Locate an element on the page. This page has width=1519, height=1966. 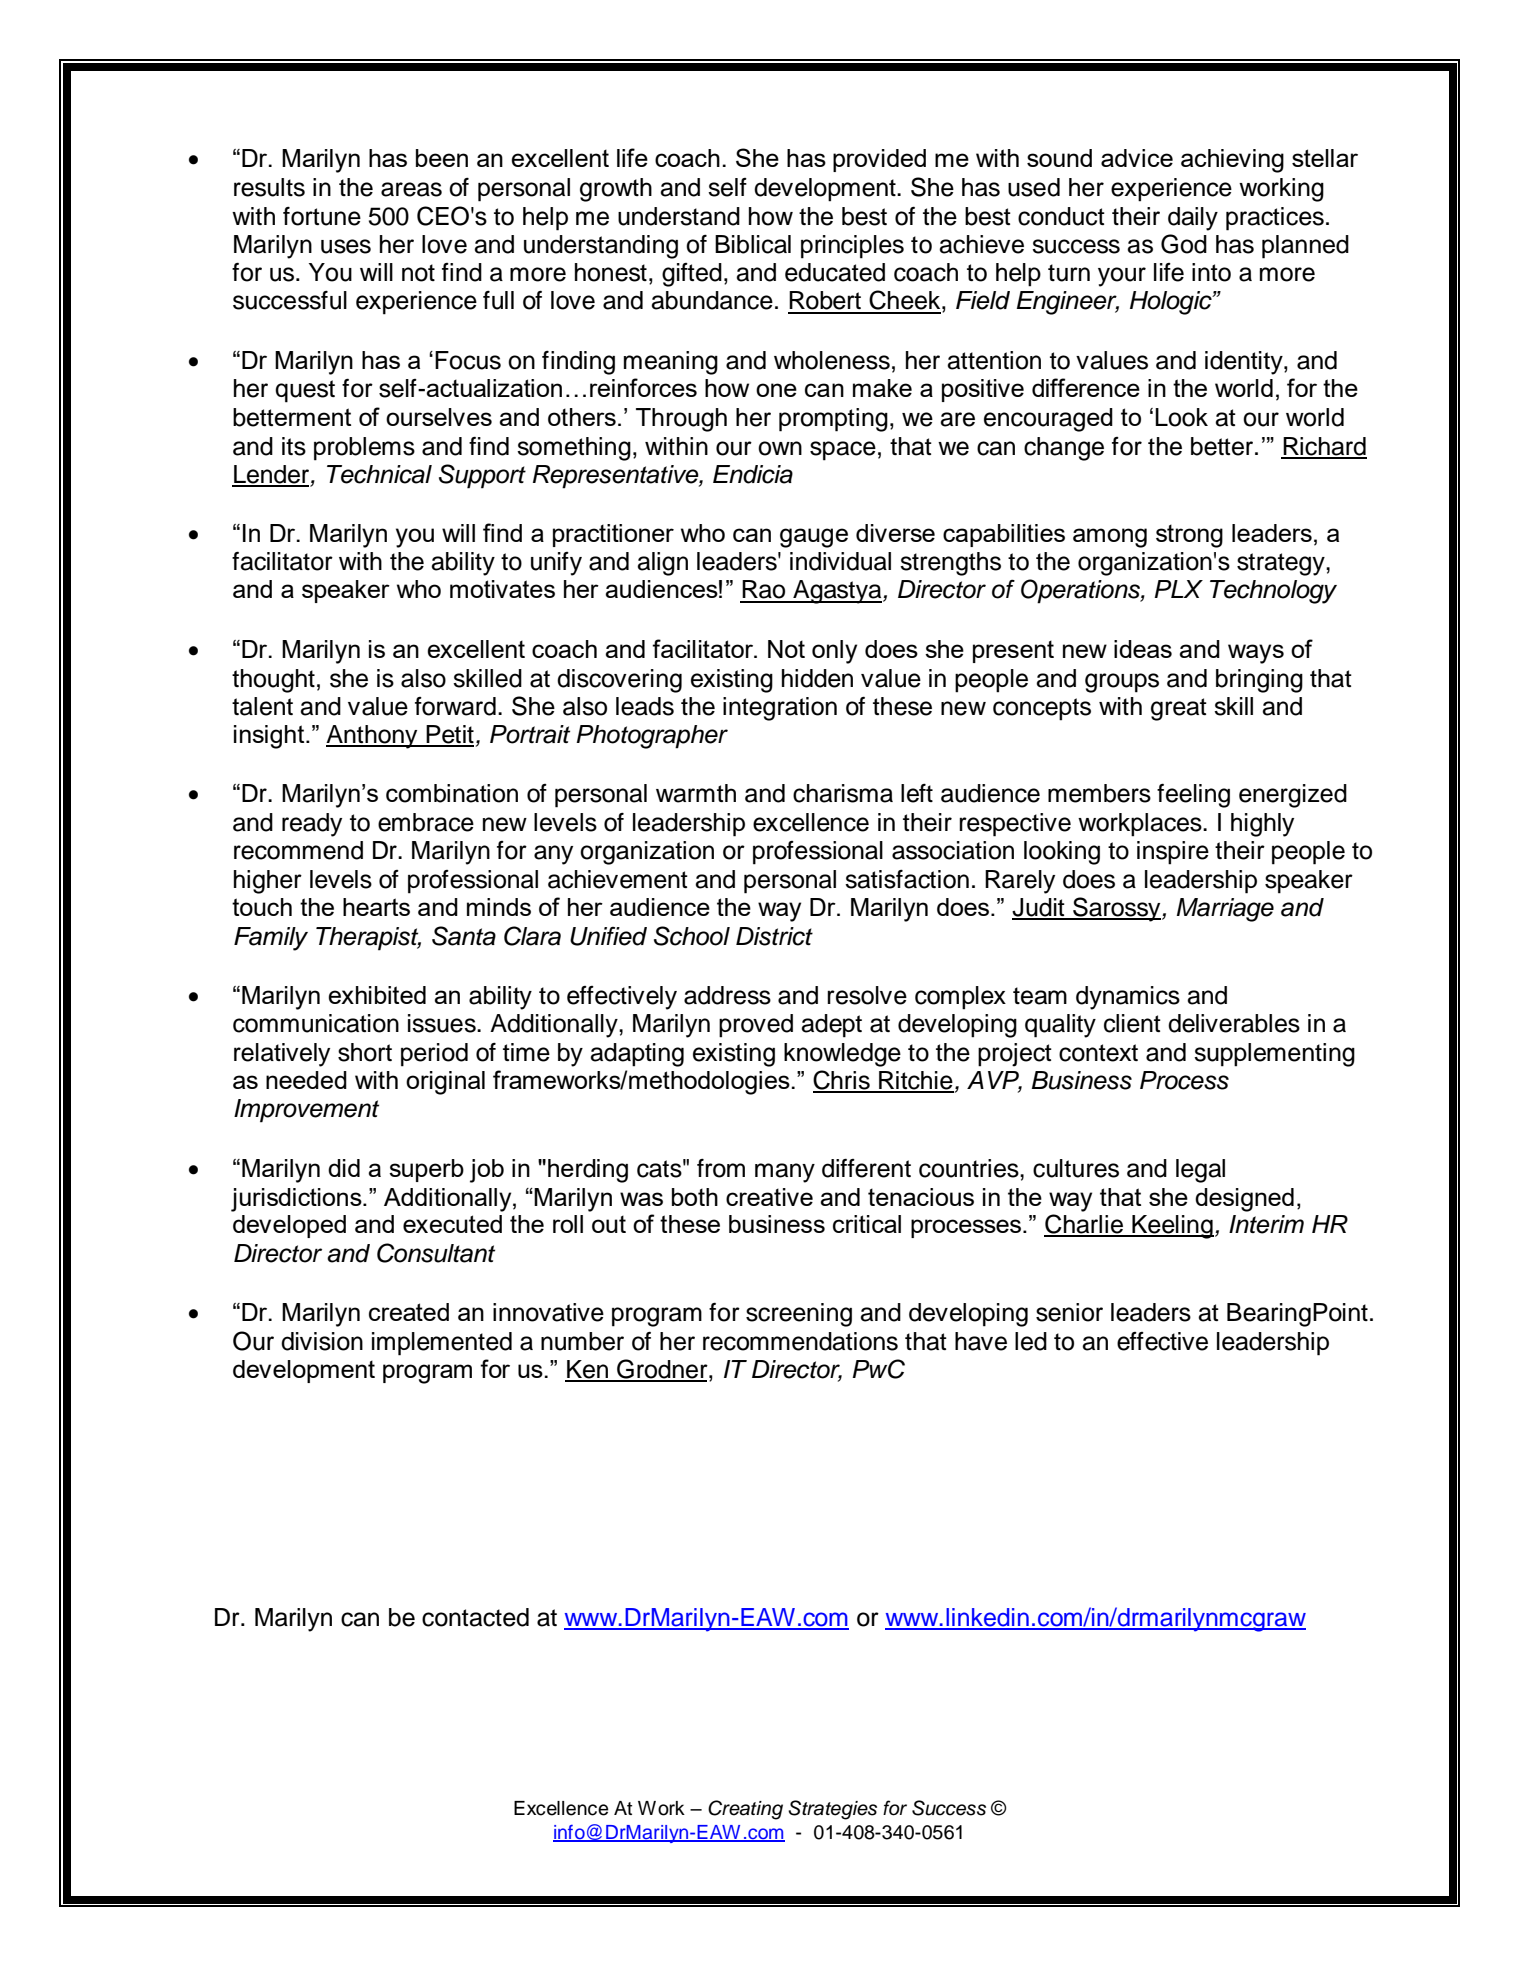
integration is located at coordinates (780, 709).
